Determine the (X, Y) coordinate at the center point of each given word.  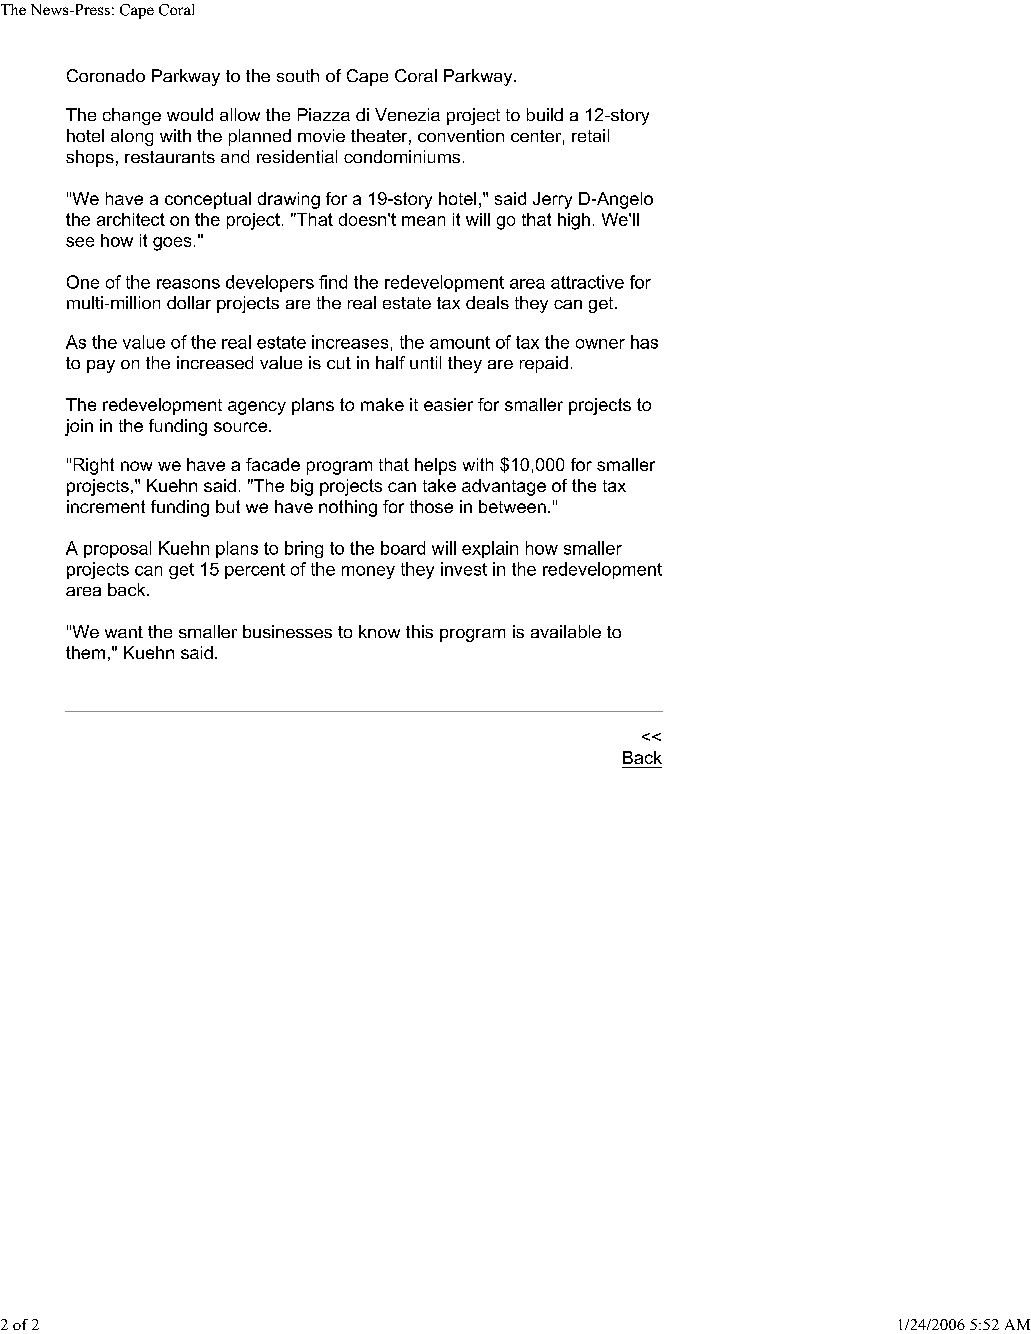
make (382, 404)
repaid (544, 364)
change (132, 116)
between (512, 506)
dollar (189, 302)
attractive (587, 282)
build (545, 114)
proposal (117, 549)
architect (131, 219)
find (333, 282)
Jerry (552, 200)
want (124, 632)
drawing (289, 200)
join (79, 427)
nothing (348, 508)
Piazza (324, 114)
